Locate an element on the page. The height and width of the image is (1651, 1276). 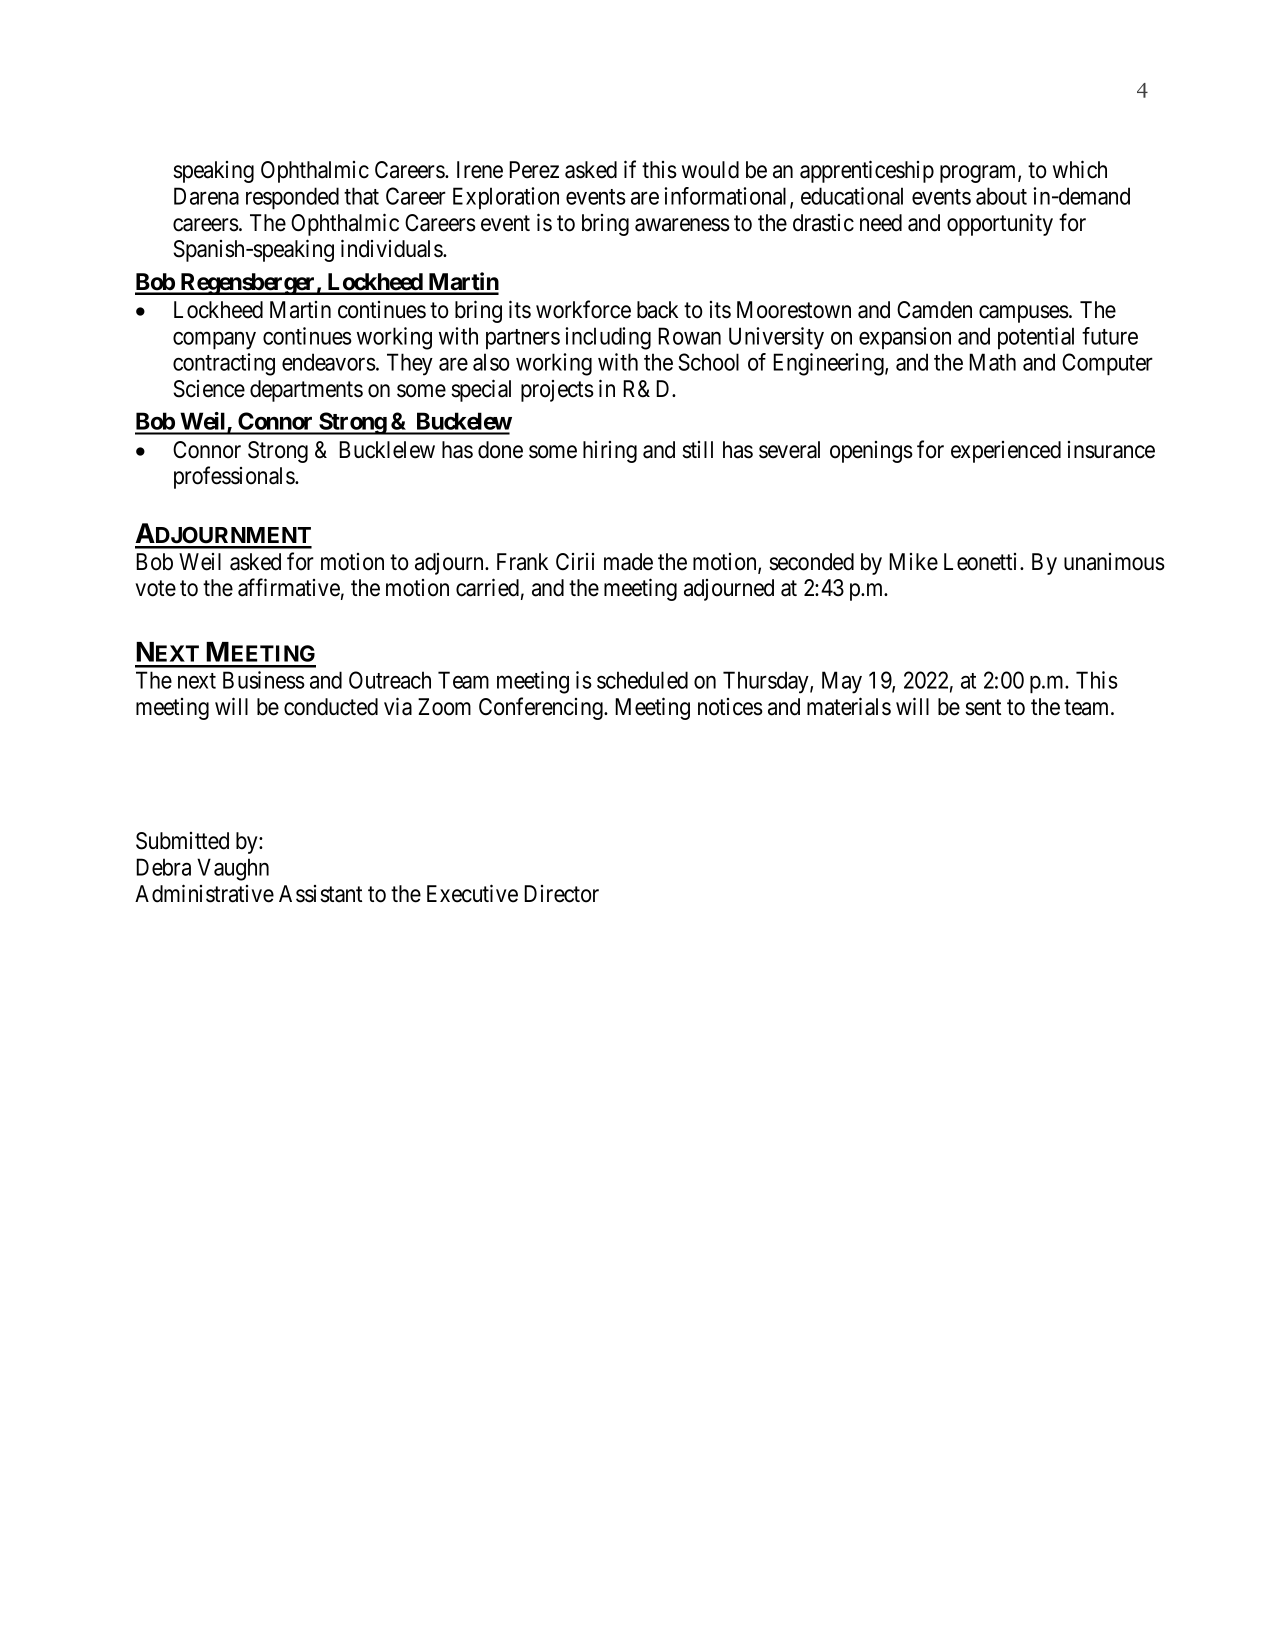
Vaughn is located at coordinates (233, 869).
